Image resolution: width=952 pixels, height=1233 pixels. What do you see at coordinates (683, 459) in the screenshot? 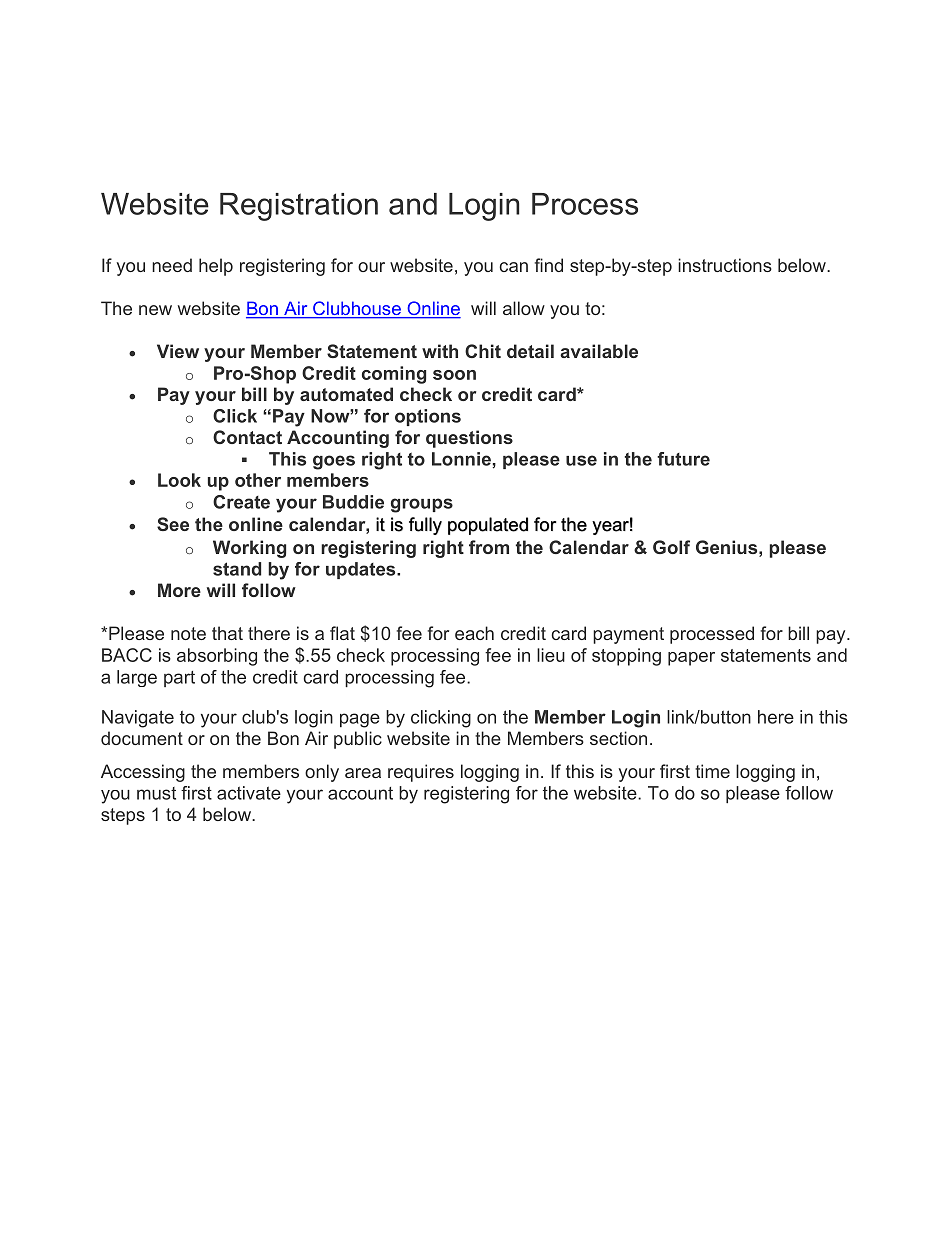
I see `future` at bounding box center [683, 459].
